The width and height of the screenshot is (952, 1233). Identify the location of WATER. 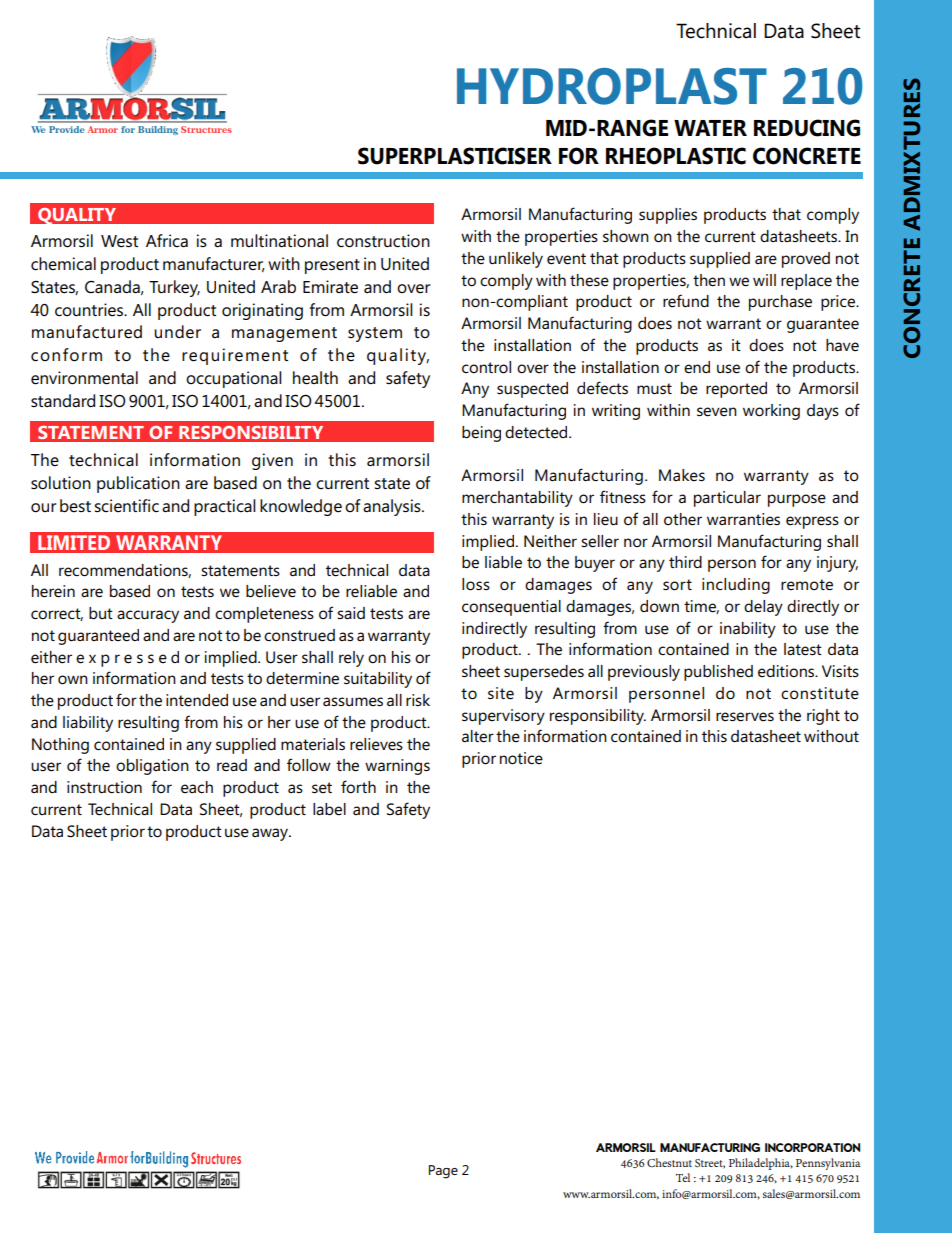
(710, 128).
